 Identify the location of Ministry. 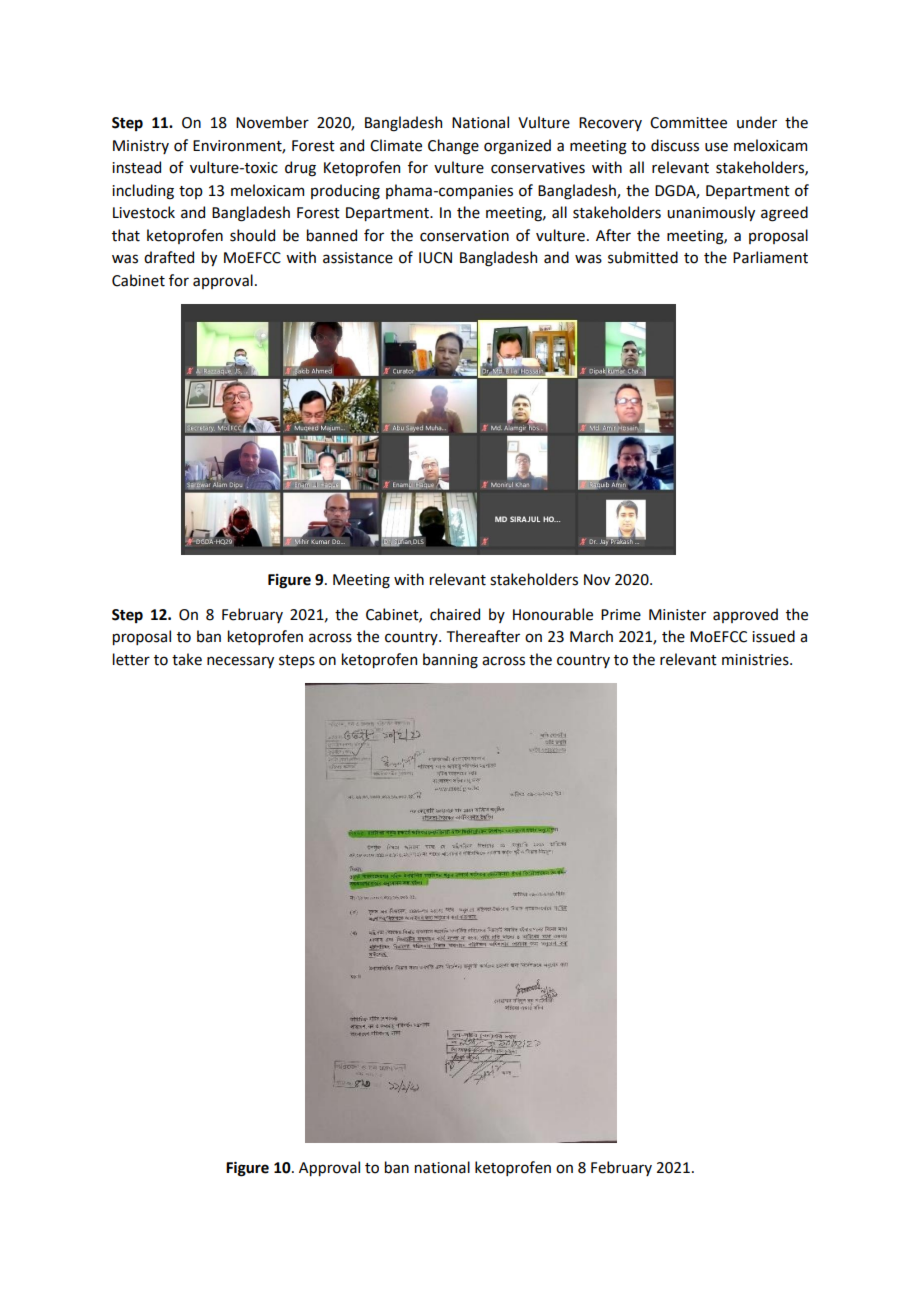
(141, 147).
